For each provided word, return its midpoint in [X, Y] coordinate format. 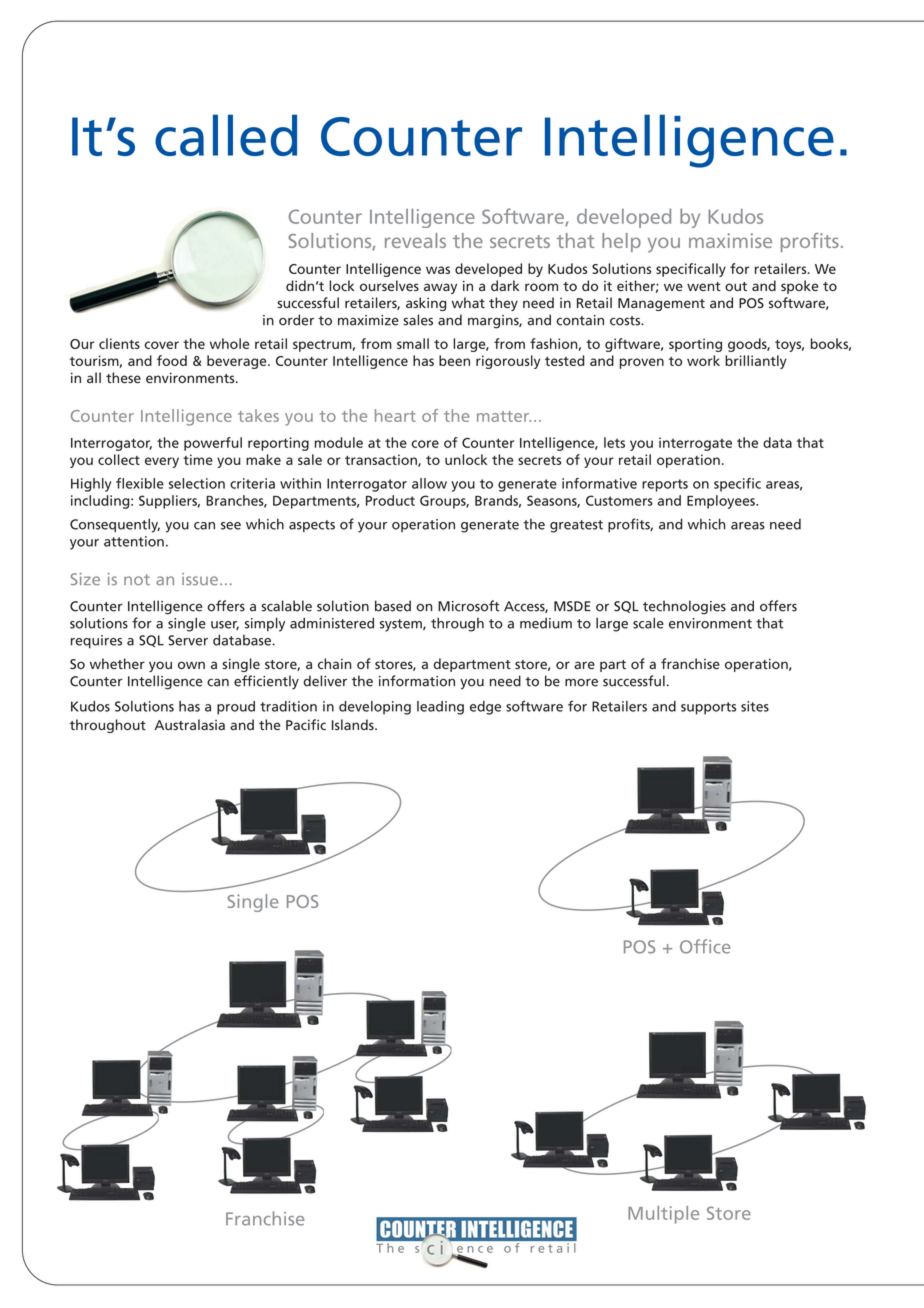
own [191, 665]
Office [705, 946]
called [226, 135]
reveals [415, 240]
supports [708, 708]
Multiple [663, 1215]
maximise [730, 240]
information [417, 681]
